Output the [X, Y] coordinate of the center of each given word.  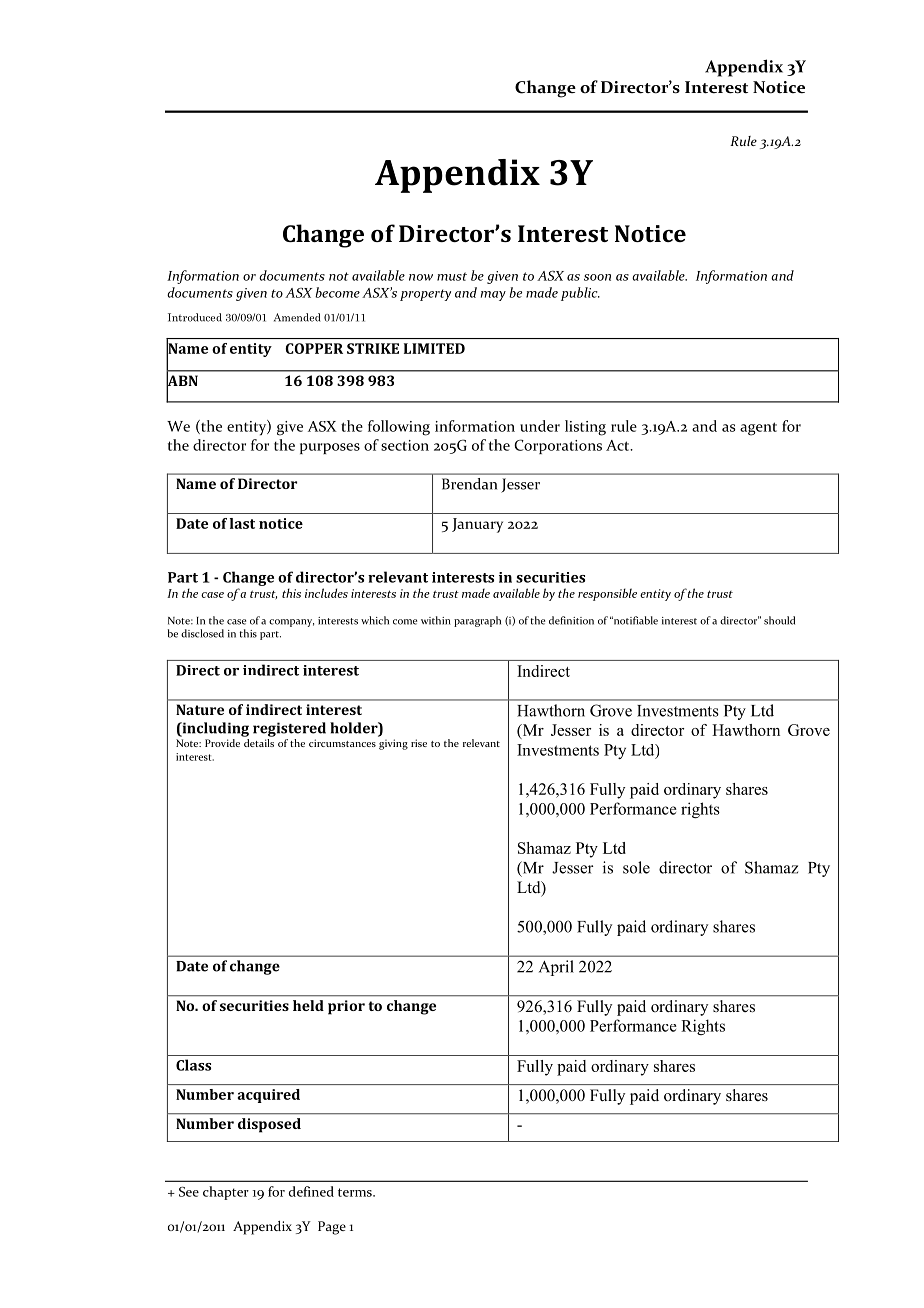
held [308, 1005]
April [556, 968]
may [493, 296]
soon [597, 277]
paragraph [477, 621]
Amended [297, 317]
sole [636, 867]
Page [332, 1228]
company [291, 623]
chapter [226, 1193]
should [779, 620]
